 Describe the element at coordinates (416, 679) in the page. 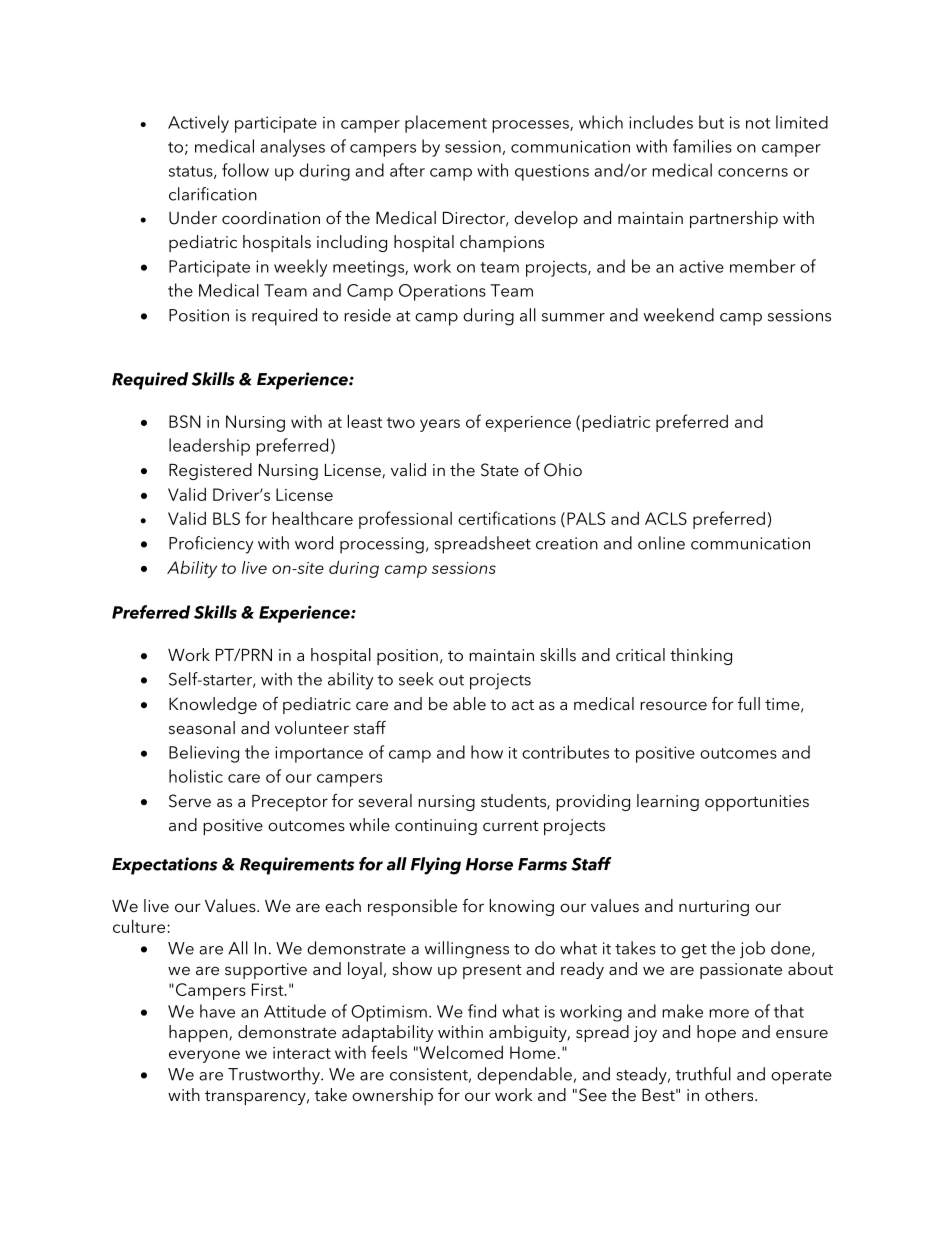

I see `seek` at that location.
